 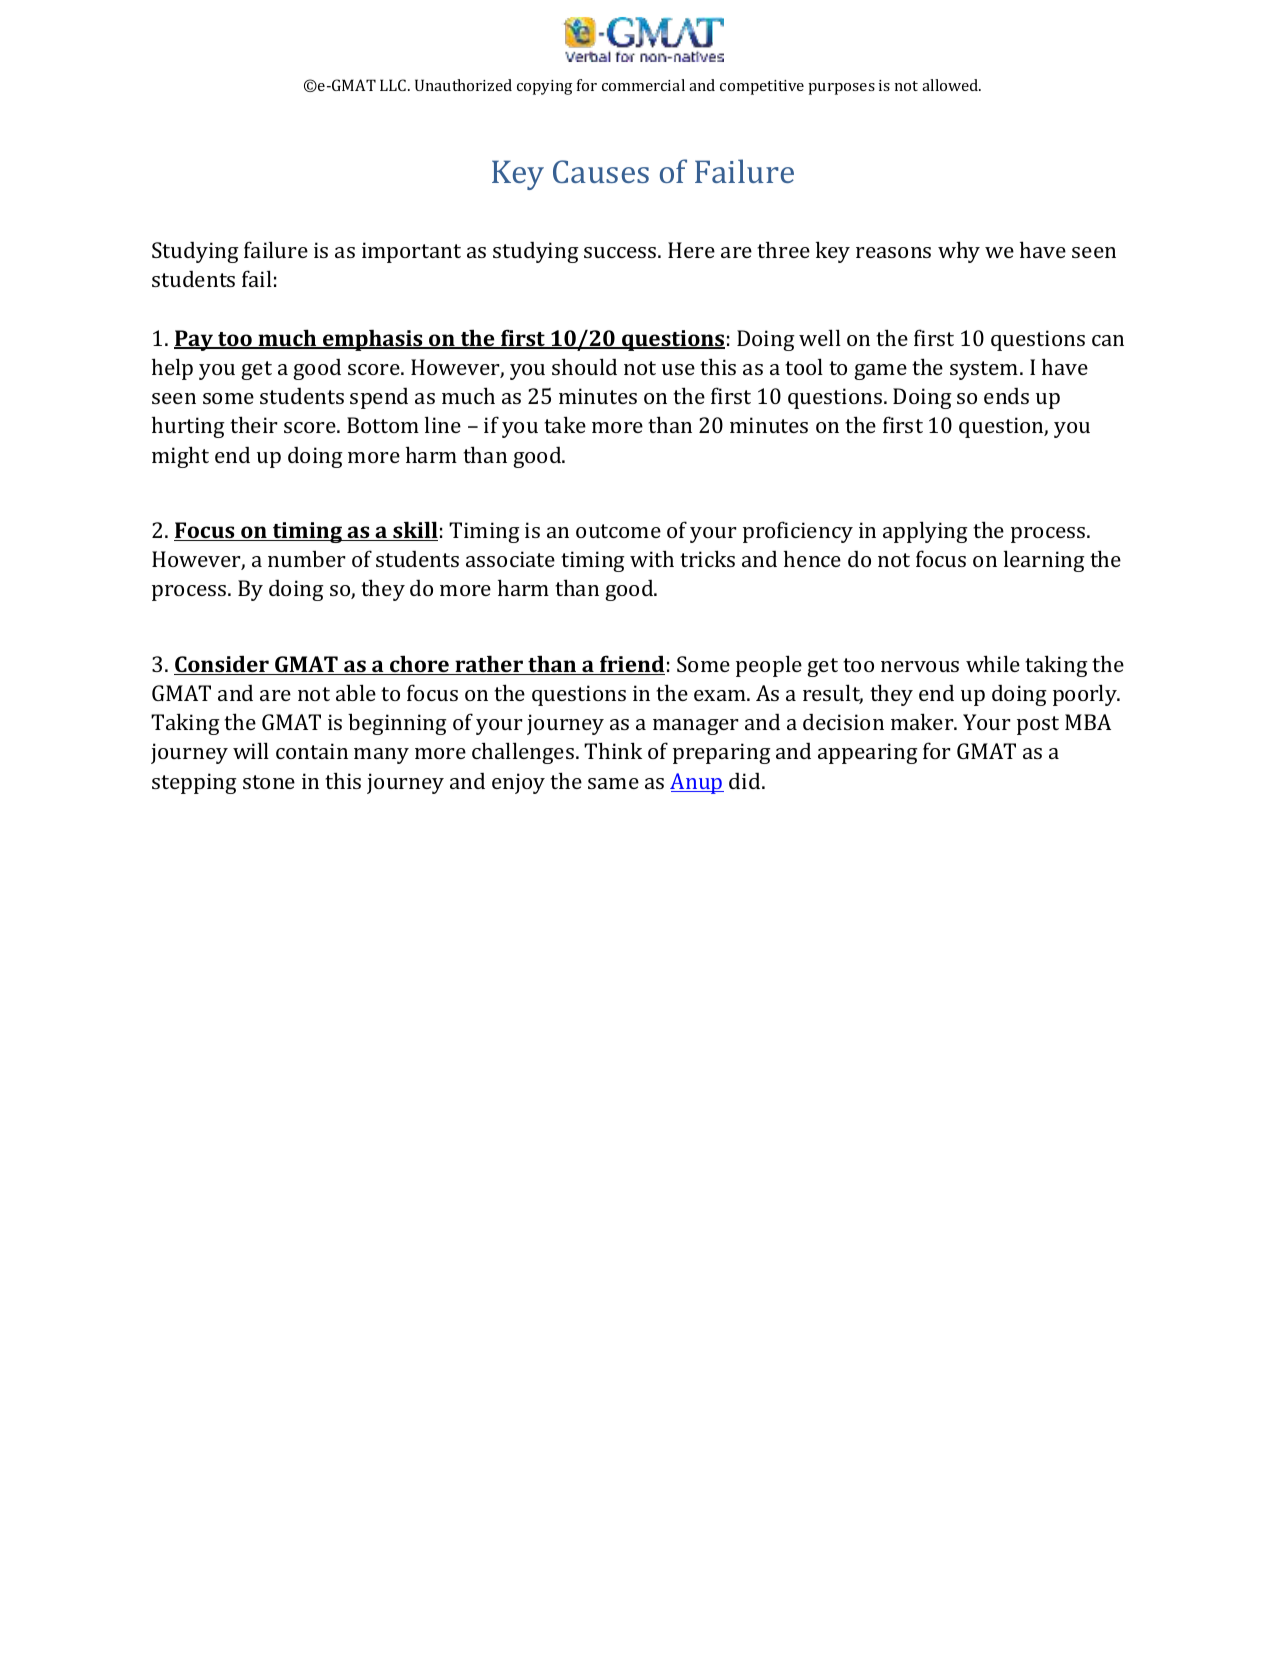 I want to click on post, so click(x=1038, y=725).
